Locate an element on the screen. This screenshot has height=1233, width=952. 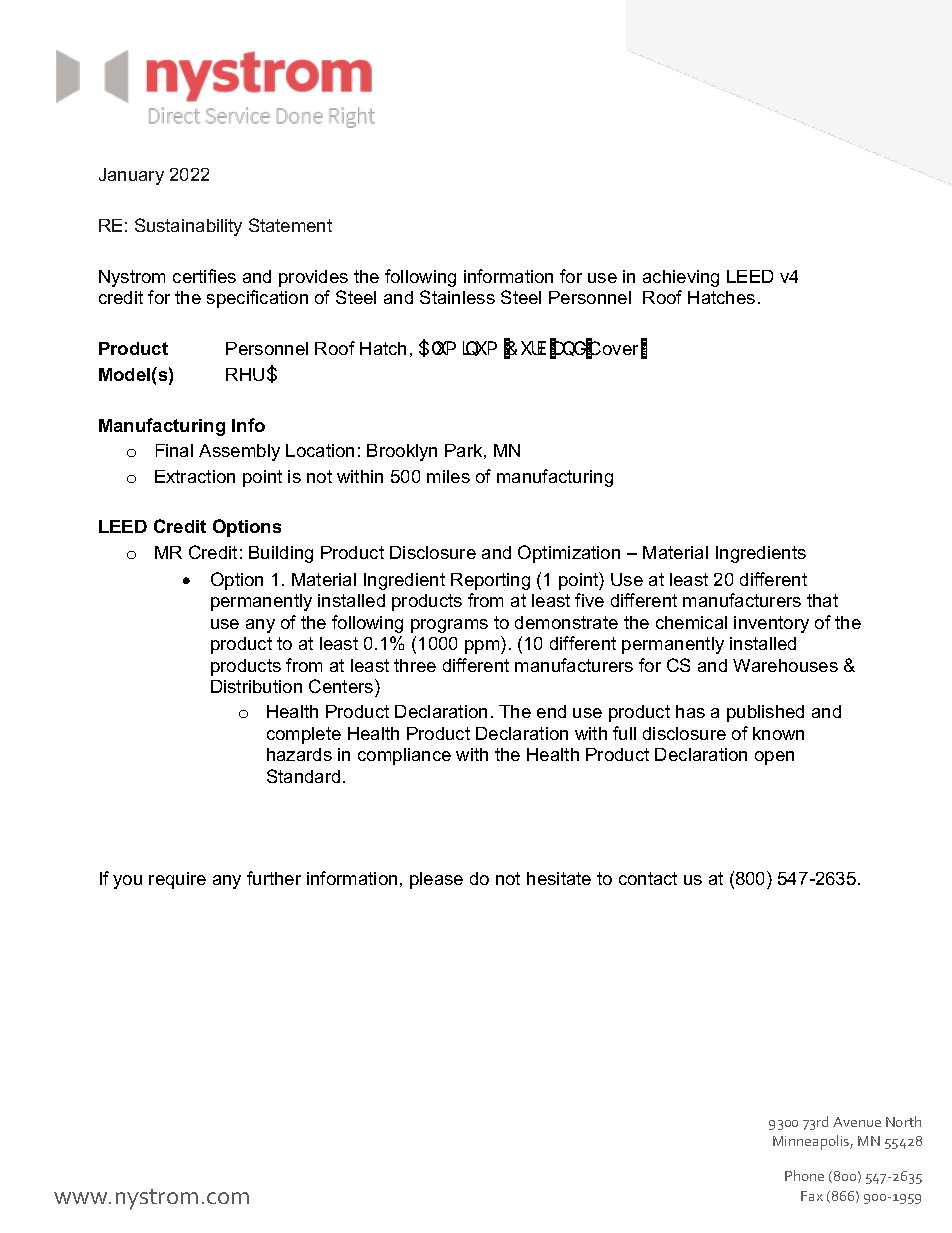
achieving is located at coordinates (681, 278).
